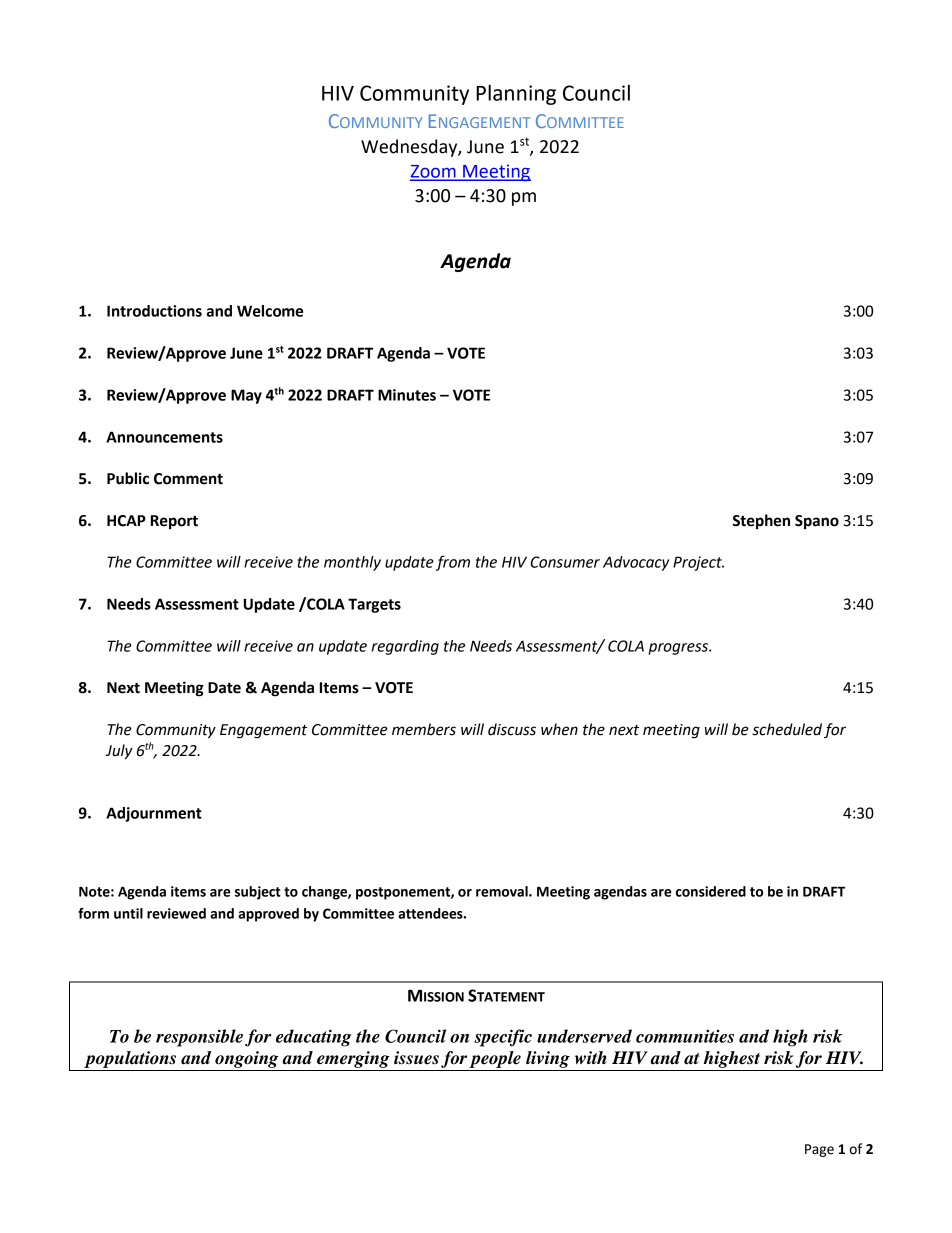  I want to click on Introductions, so click(154, 311).
